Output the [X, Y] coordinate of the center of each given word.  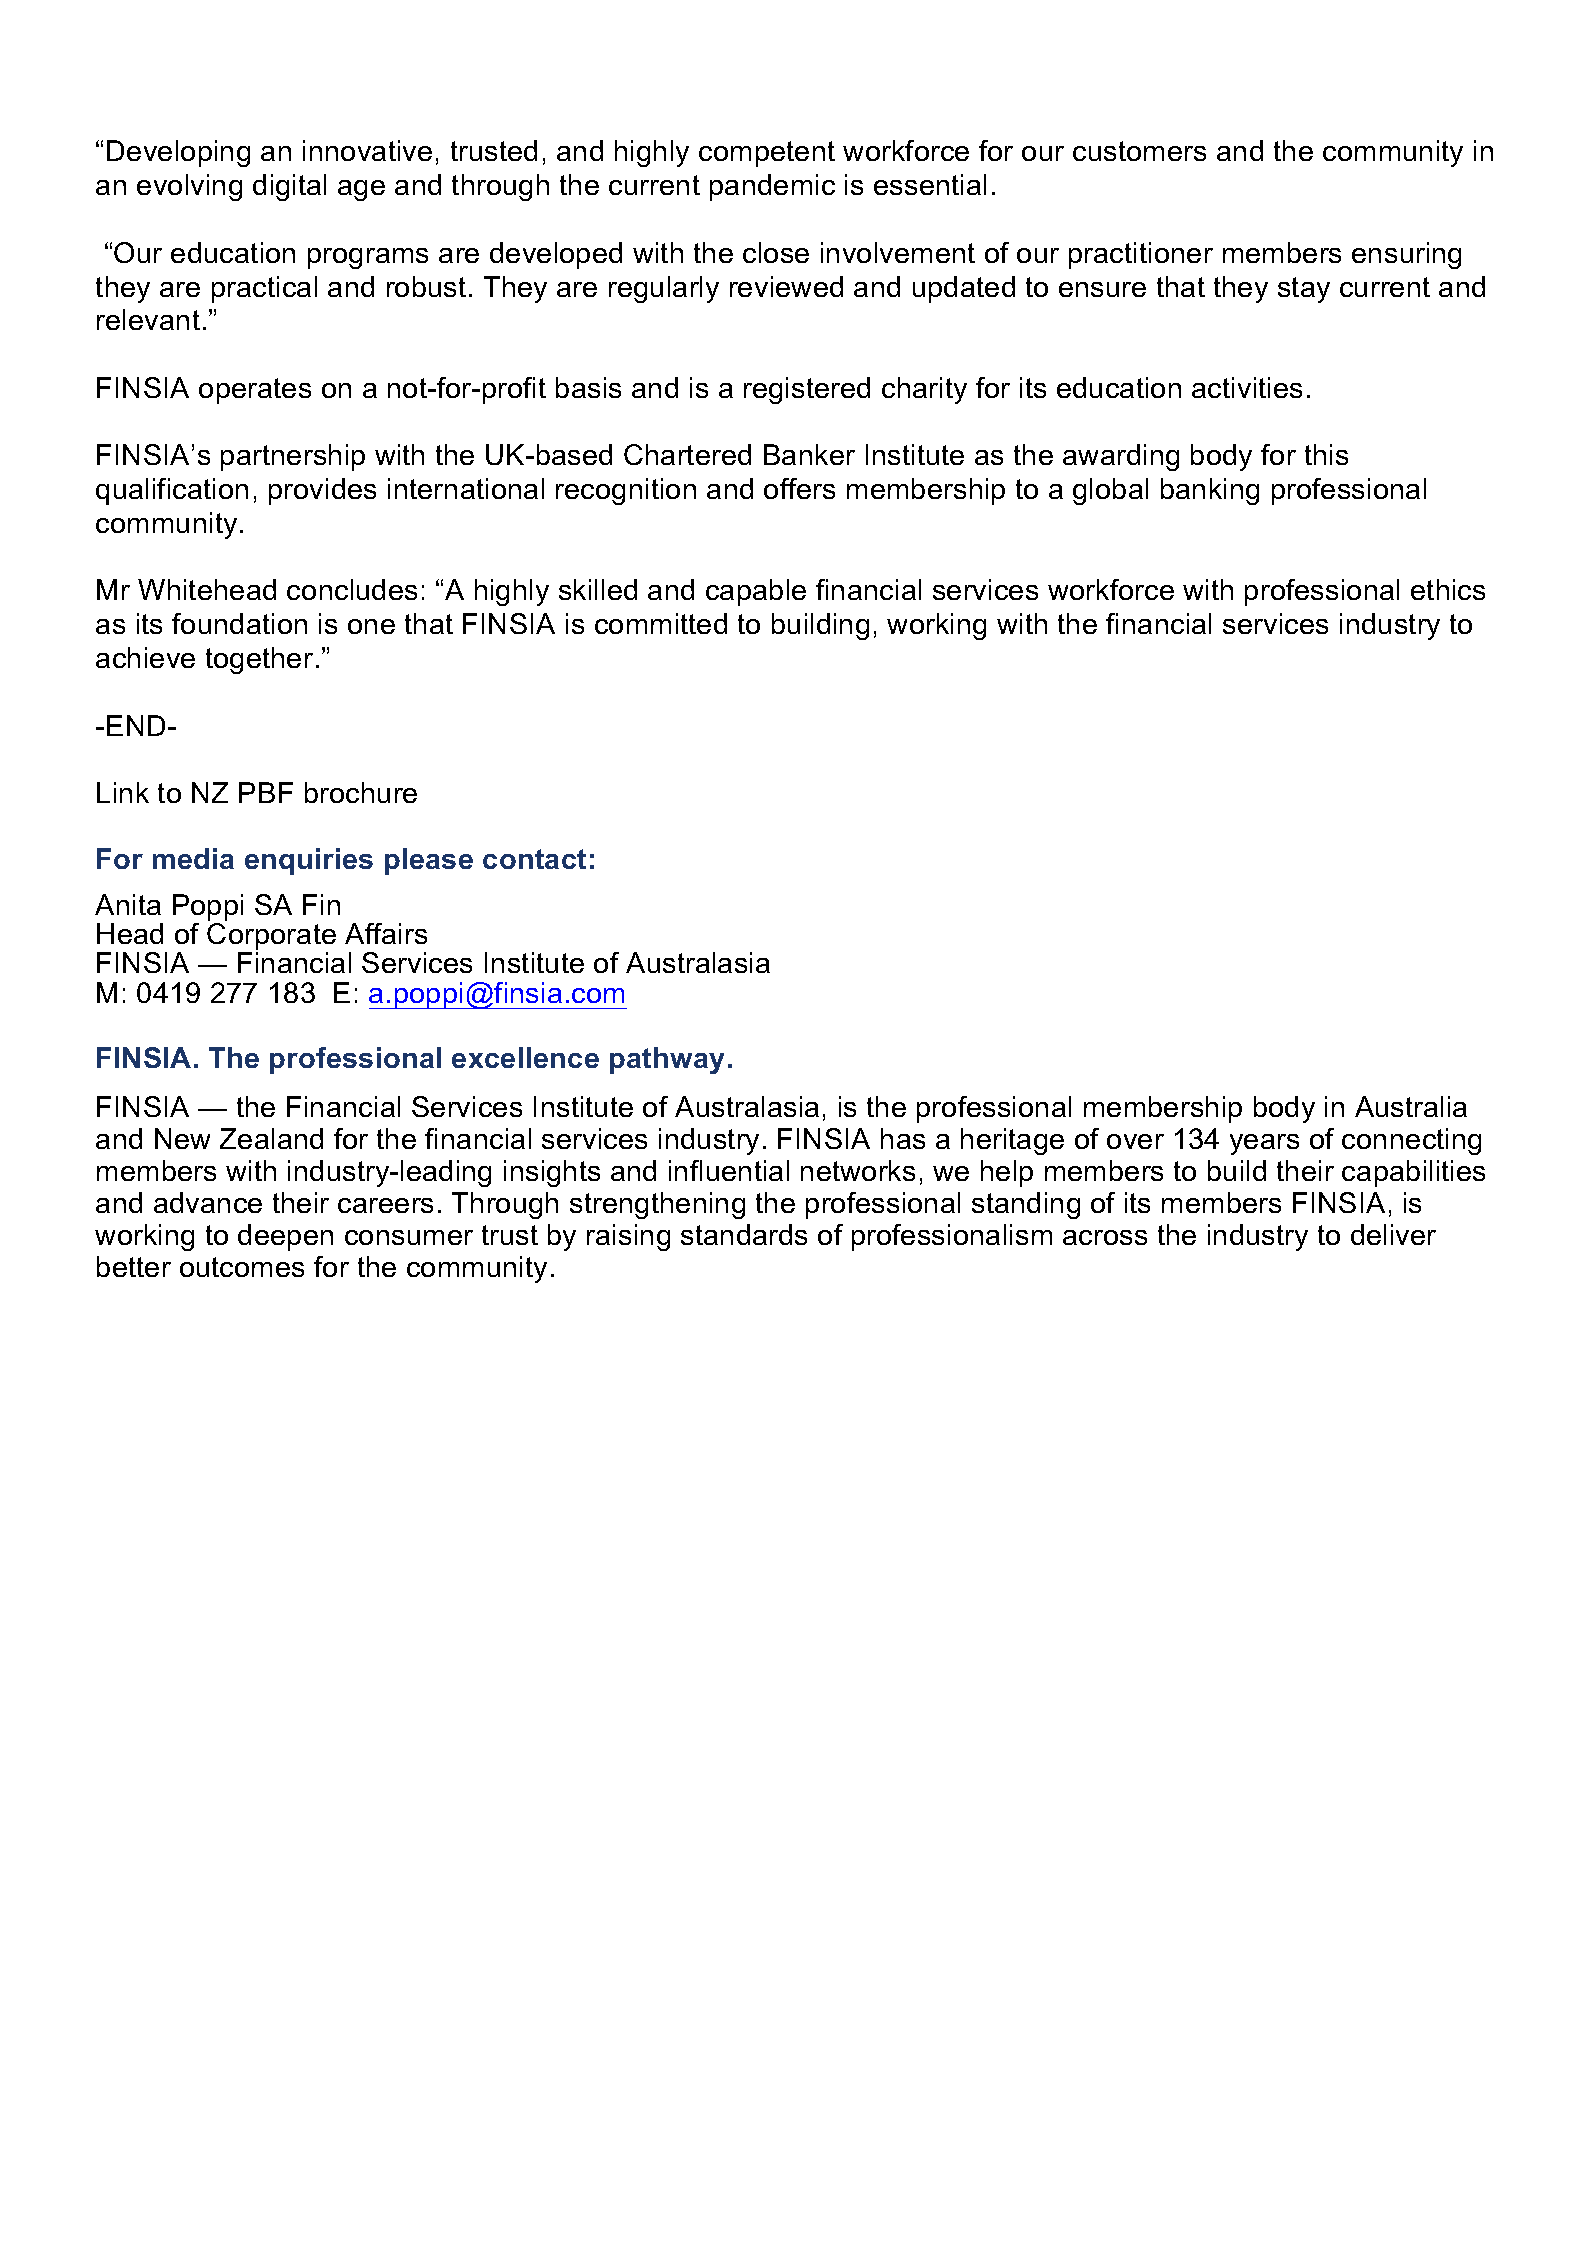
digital [289, 187]
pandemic [772, 187]
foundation [239, 623]
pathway [667, 1060]
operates [255, 391]
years [1264, 1144]
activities [1247, 387]
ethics [1448, 589]
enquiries [309, 861]
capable [756, 592]
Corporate [271, 938]
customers [1139, 151]
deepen [285, 1237]
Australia [1411, 1106]
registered [807, 390]
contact [534, 859]
